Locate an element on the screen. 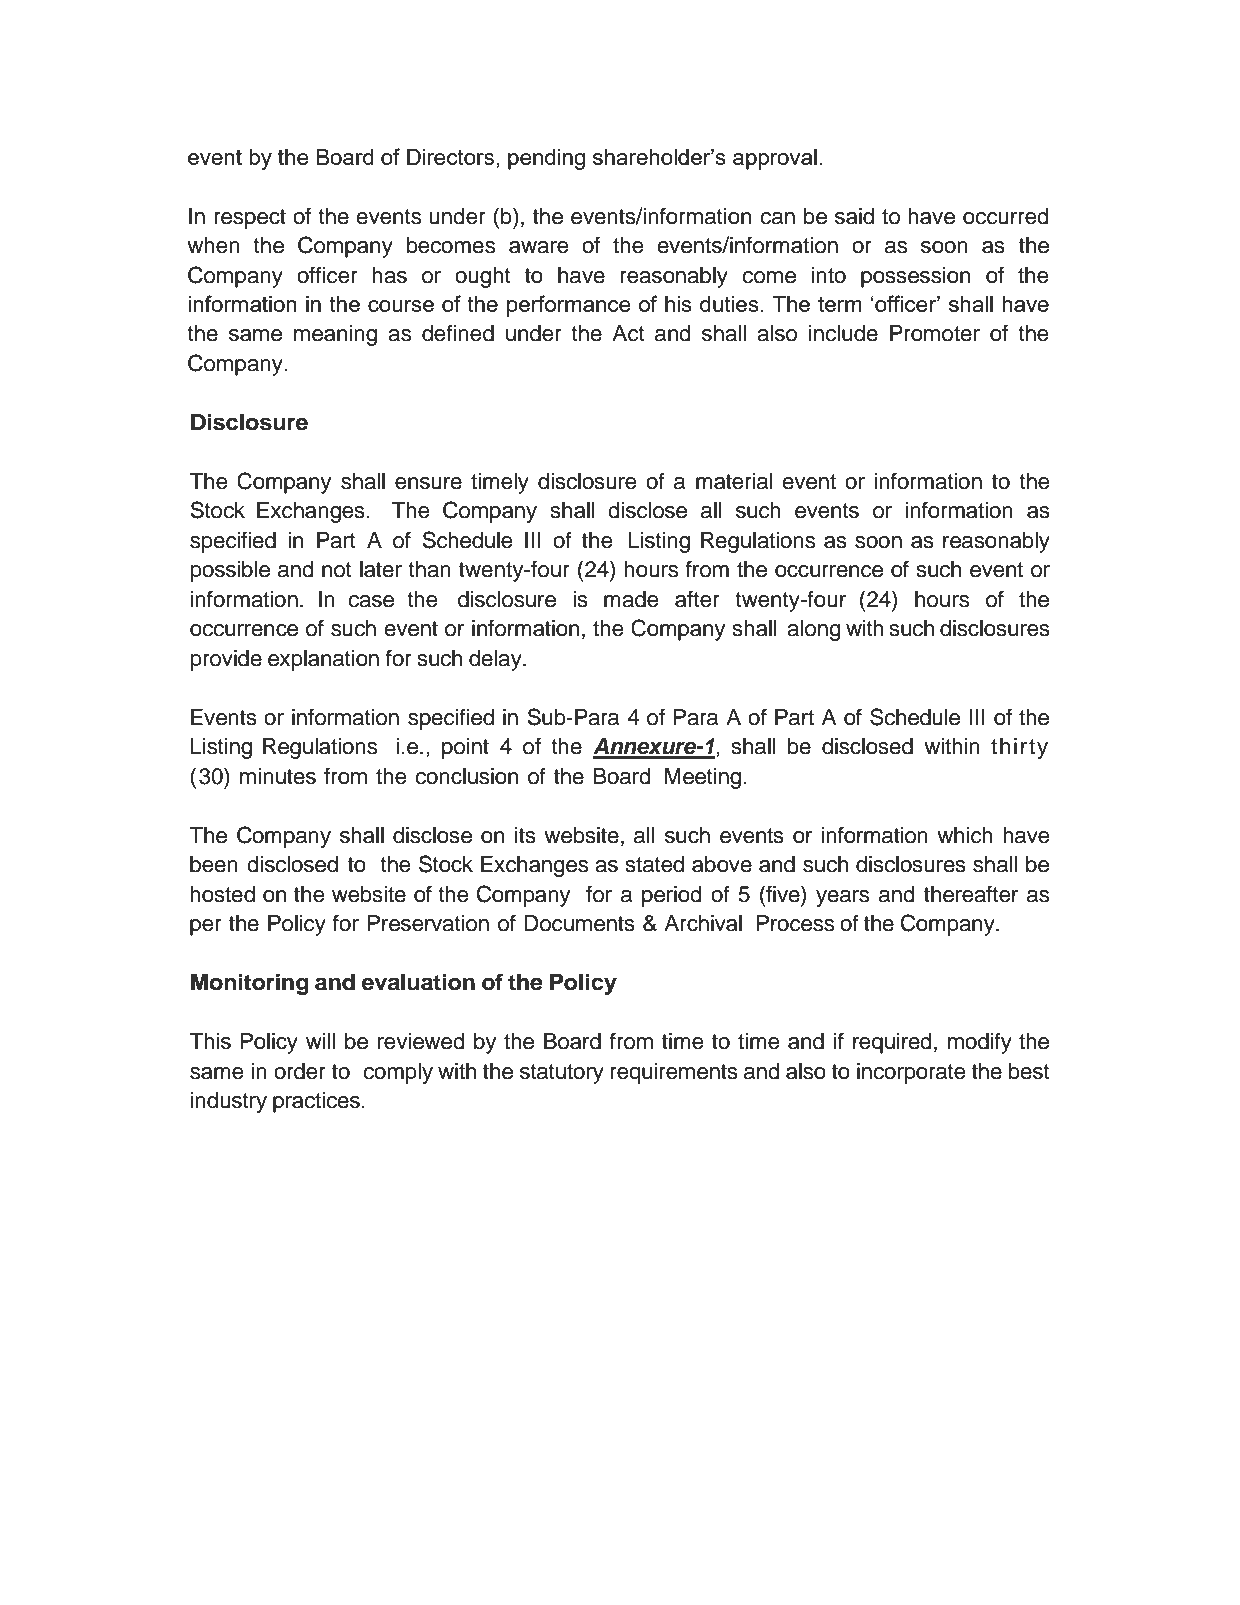 The height and width of the screenshot is (1605, 1240). incorporate is located at coordinates (911, 1073).
